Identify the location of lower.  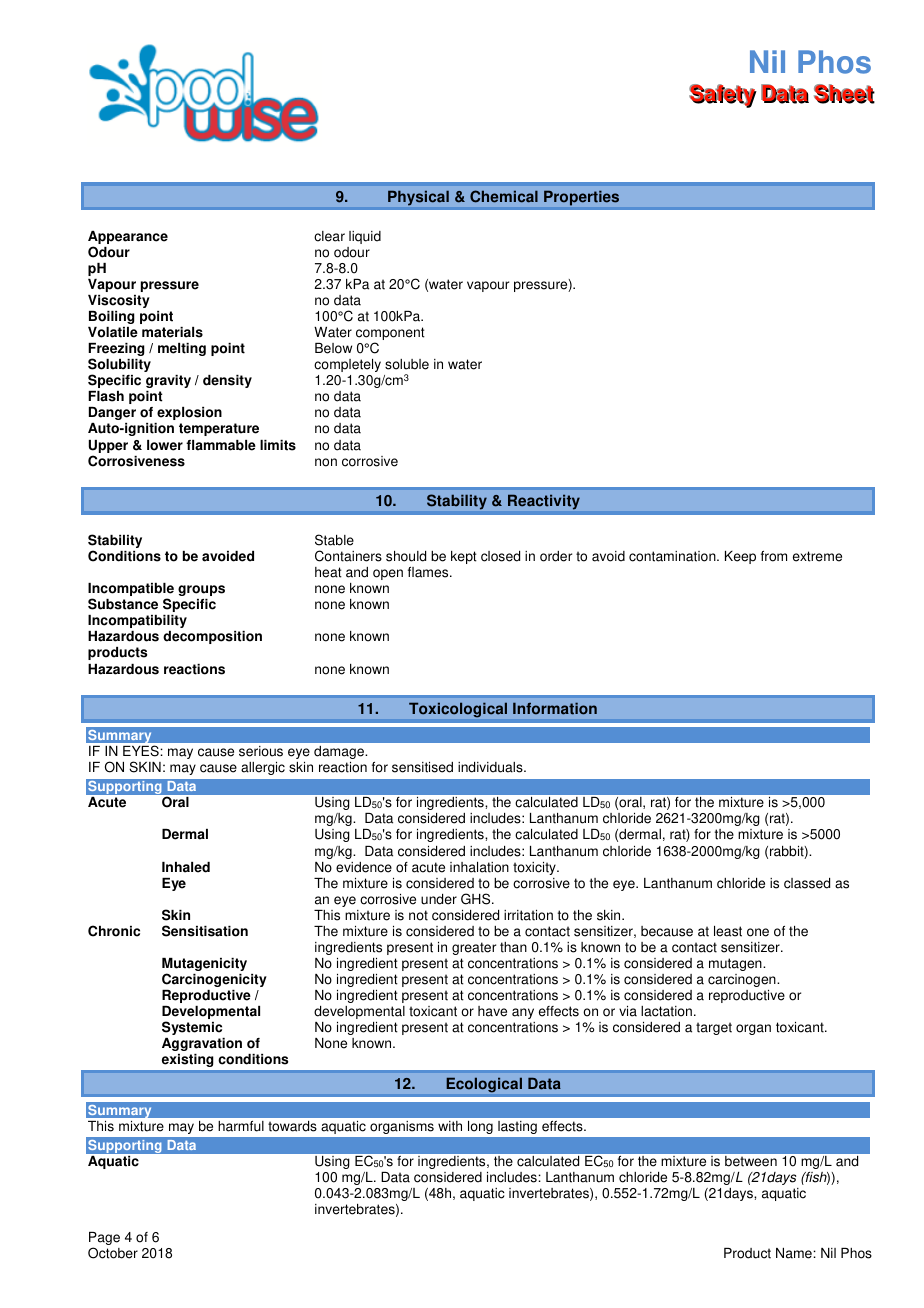
(165, 445).
